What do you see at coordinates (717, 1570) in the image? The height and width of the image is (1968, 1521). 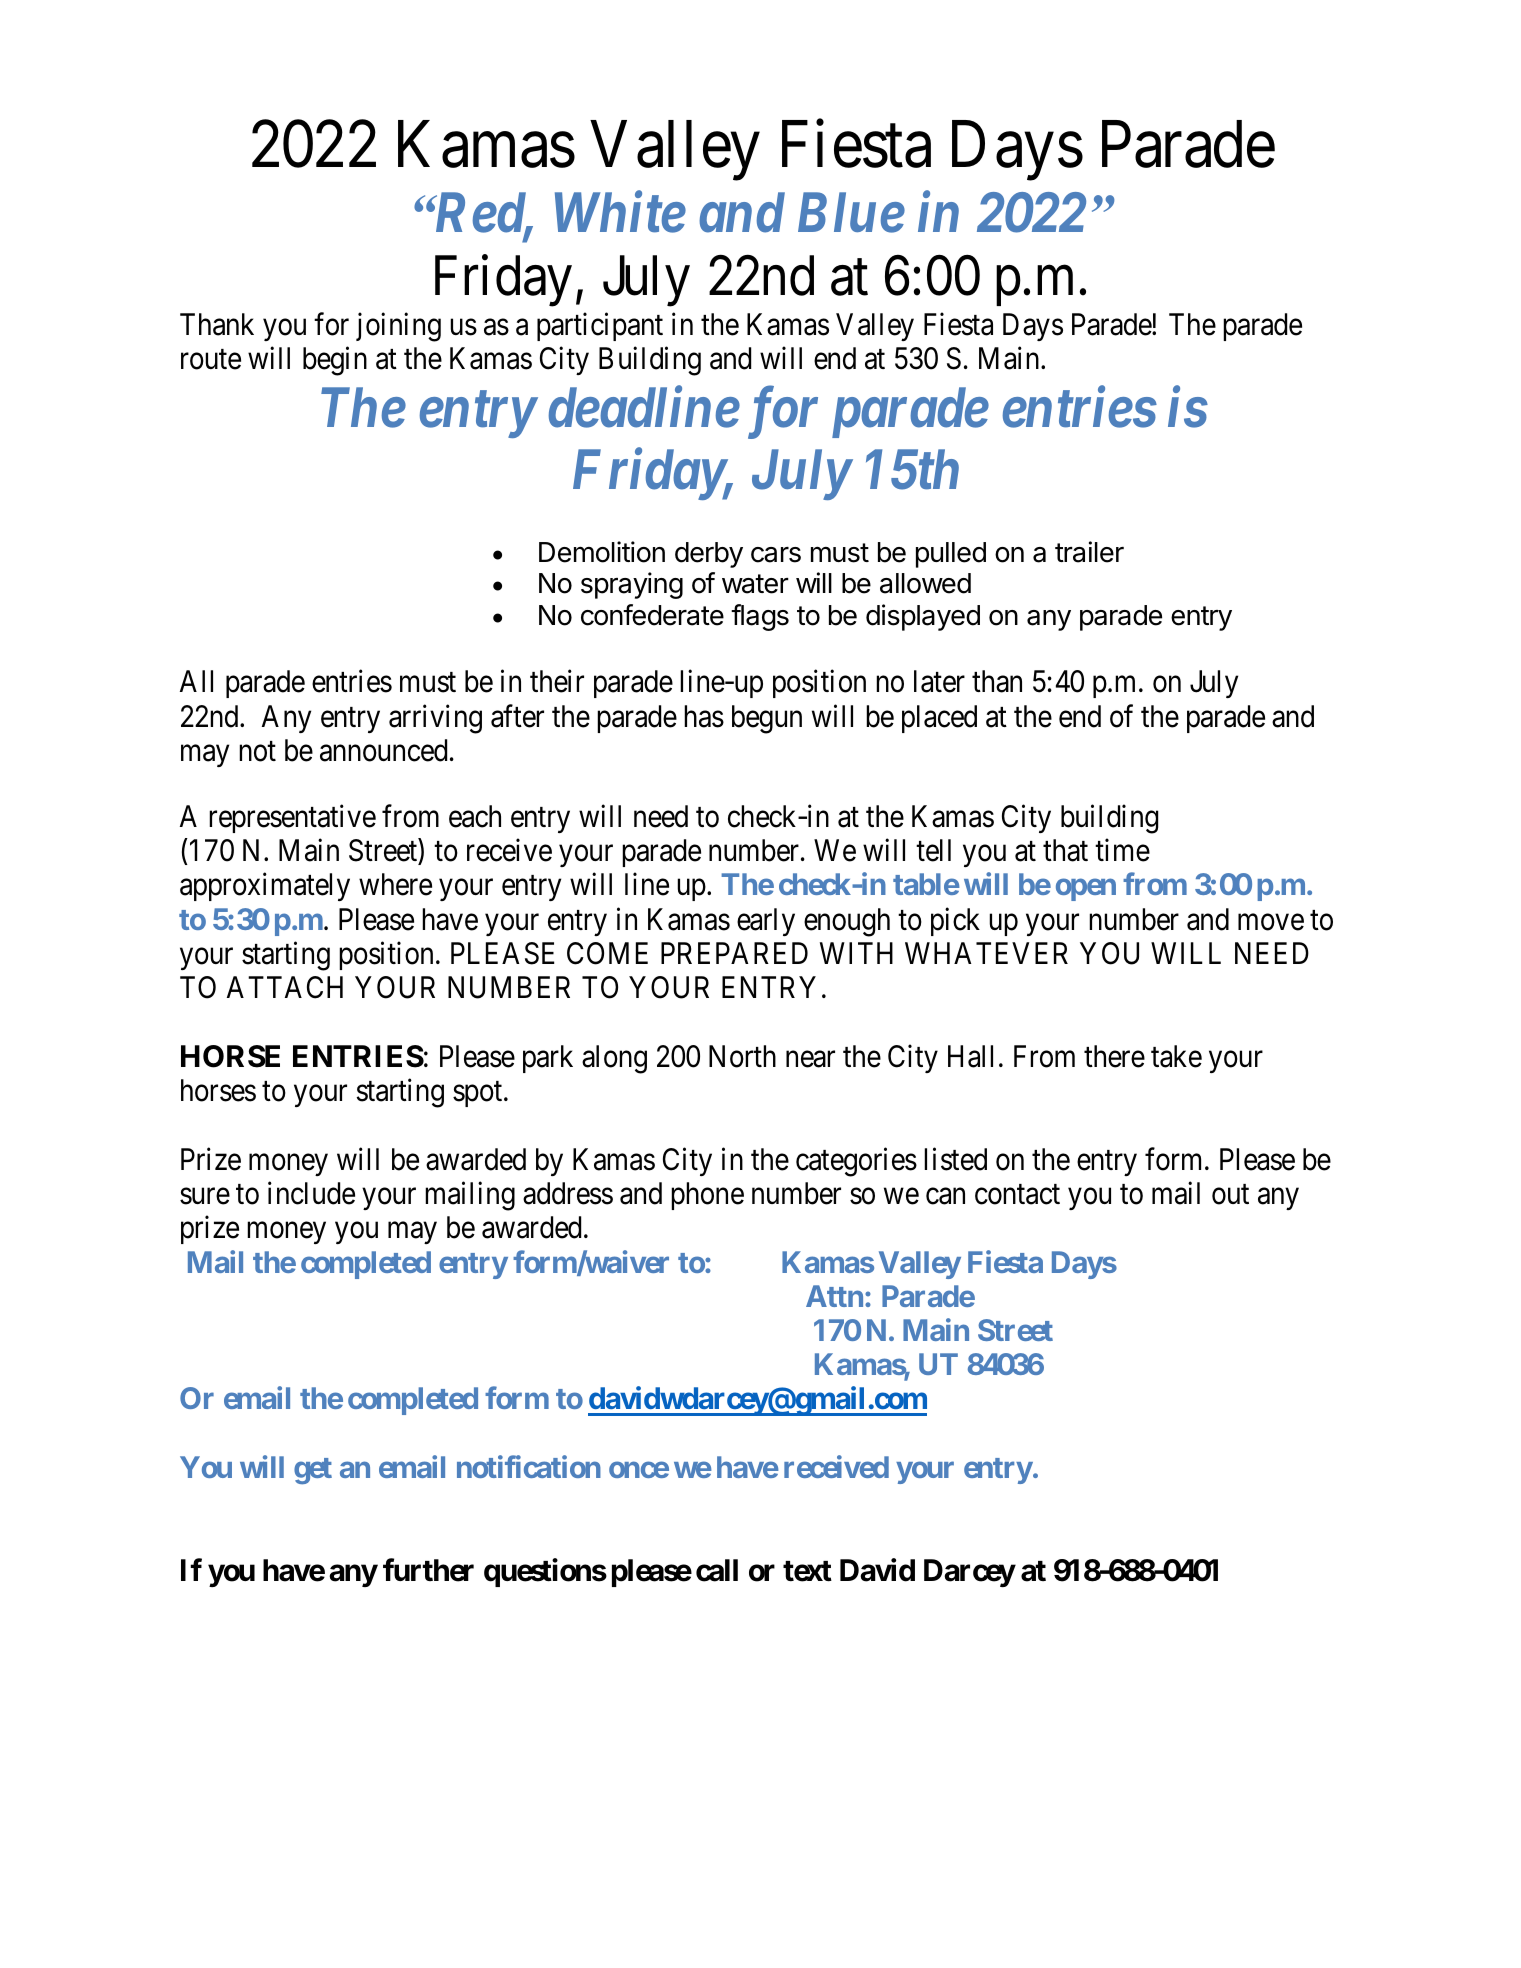 I see `call` at bounding box center [717, 1570].
